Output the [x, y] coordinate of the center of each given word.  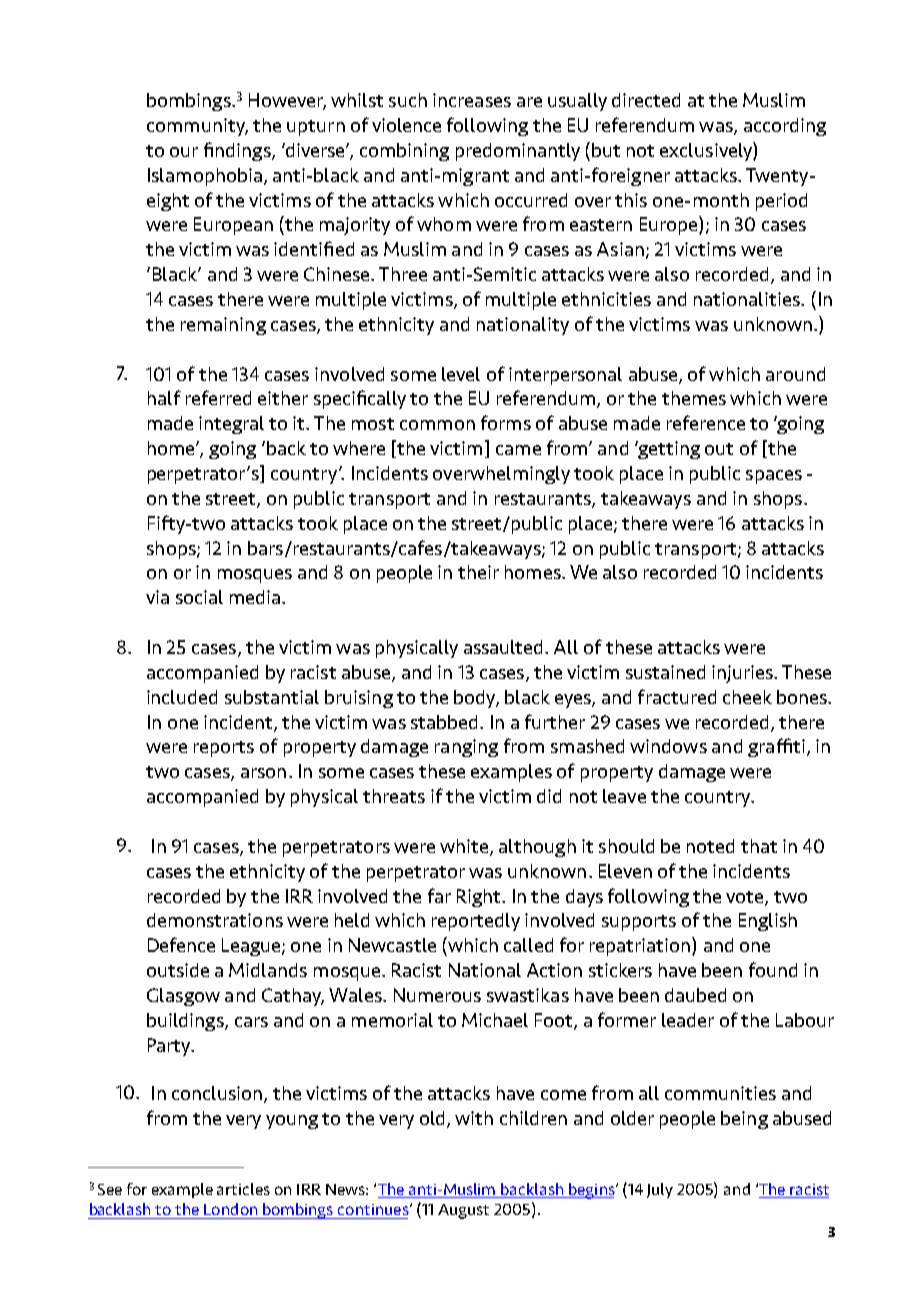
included [182, 697]
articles [243, 1189]
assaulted [505, 647]
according [785, 127]
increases [472, 100]
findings [238, 151]
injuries [743, 674]
